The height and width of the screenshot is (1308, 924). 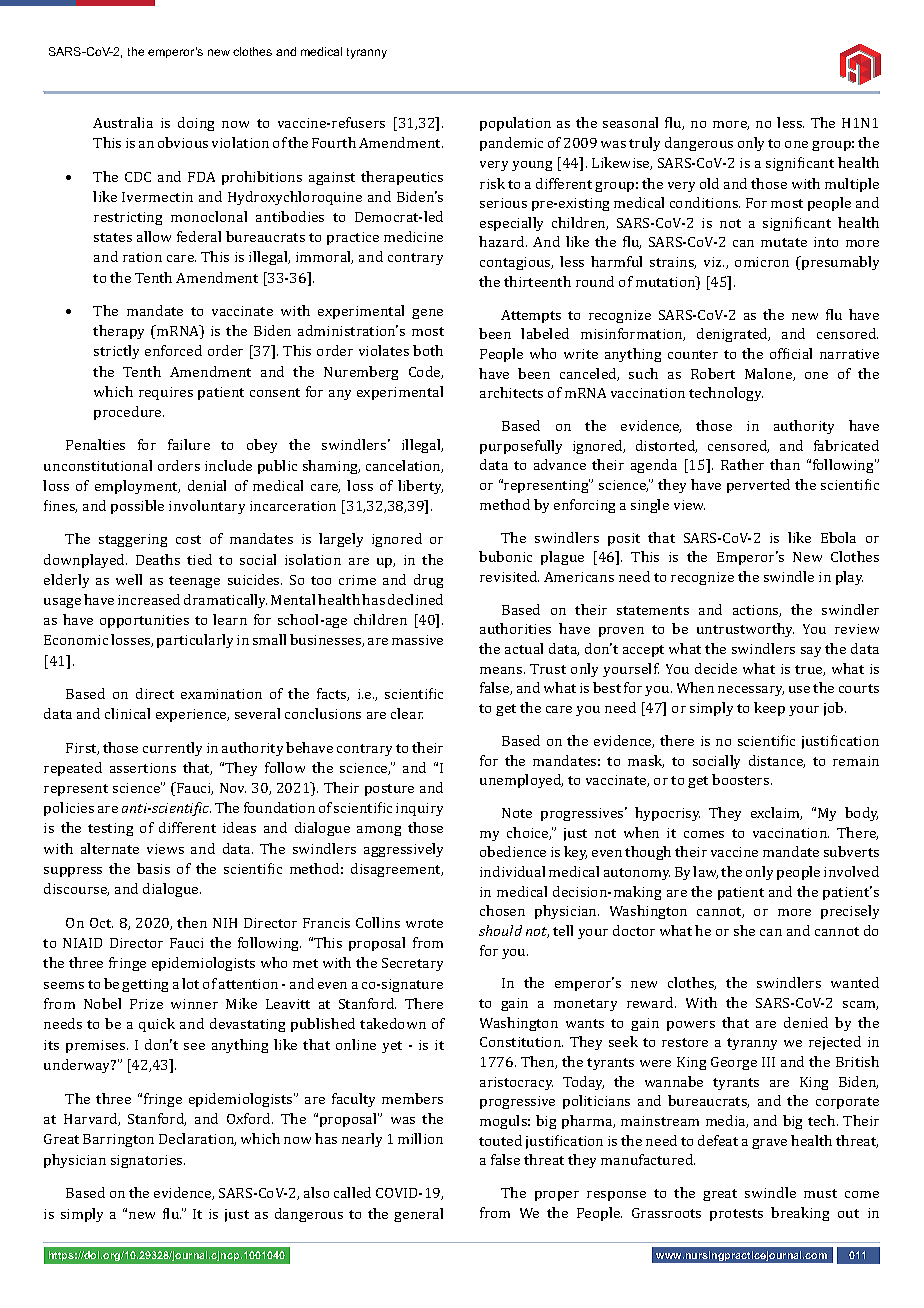 I want to click on old, so click(x=709, y=183).
